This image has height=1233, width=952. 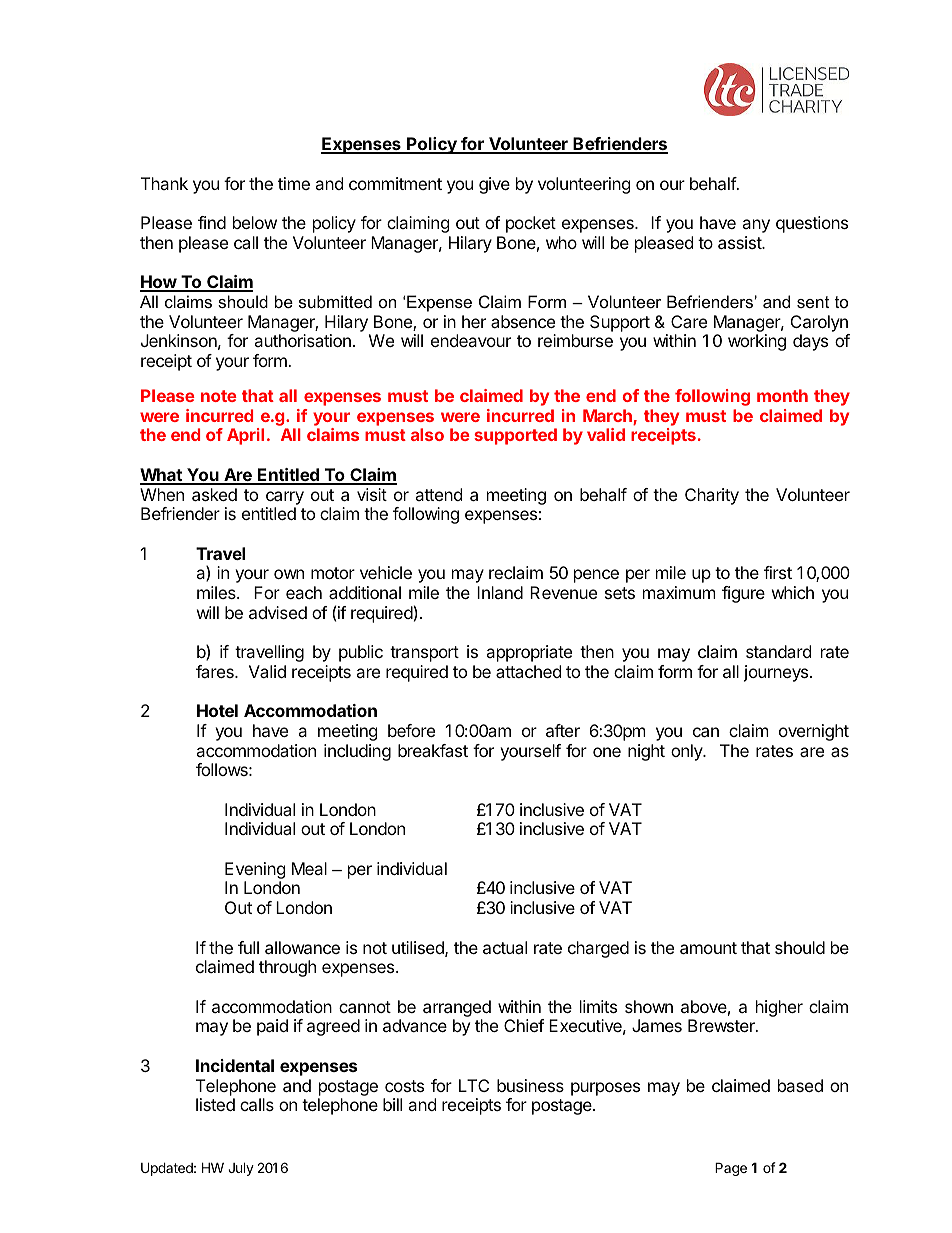 I want to click on below, so click(x=255, y=222).
